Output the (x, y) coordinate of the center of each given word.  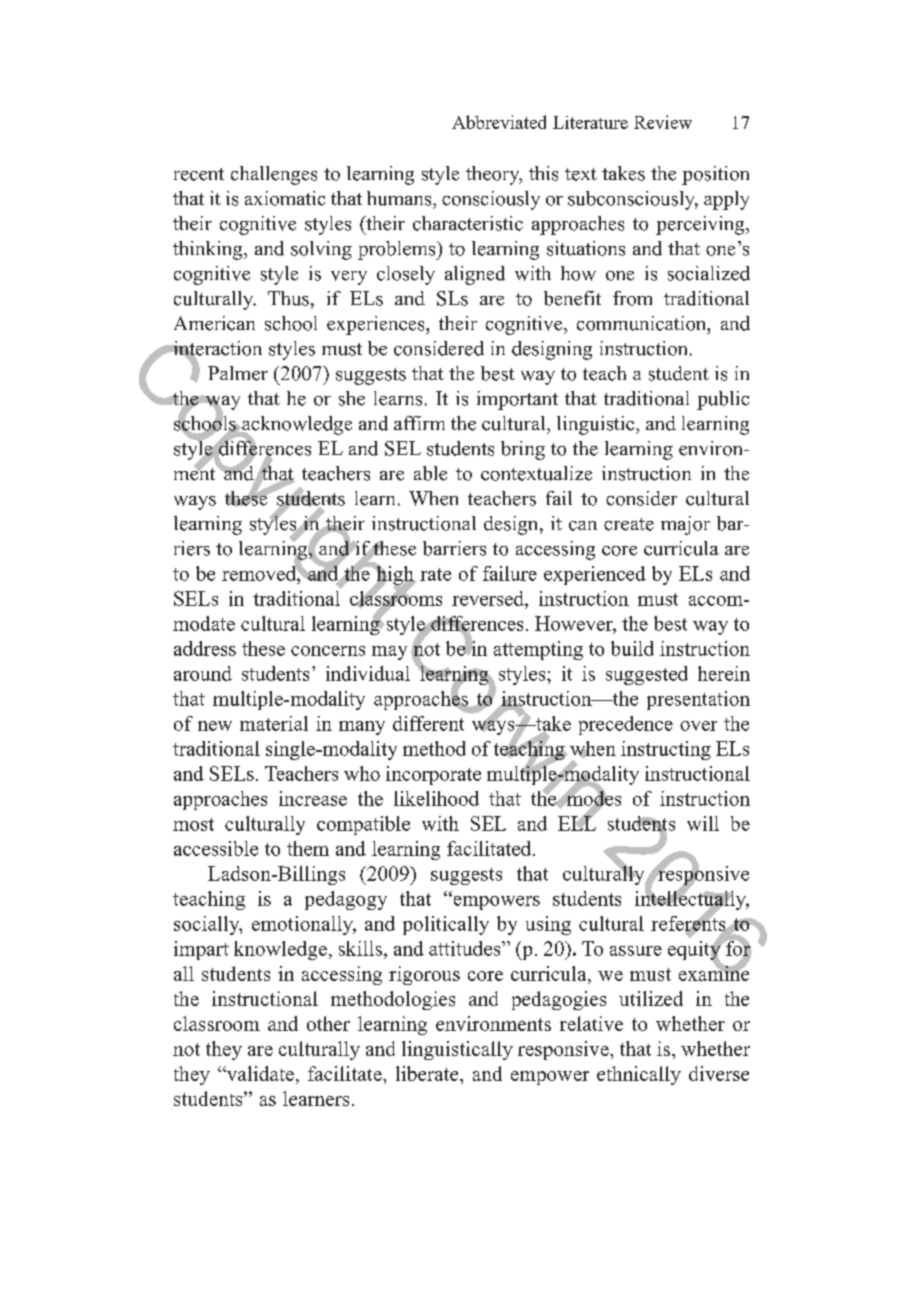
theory (494, 175)
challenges (274, 175)
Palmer (238, 373)
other (328, 1023)
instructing (666, 750)
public (723, 400)
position (715, 175)
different (428, 723)
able (430, 473)
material (274, 723)
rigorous (424, 975)
